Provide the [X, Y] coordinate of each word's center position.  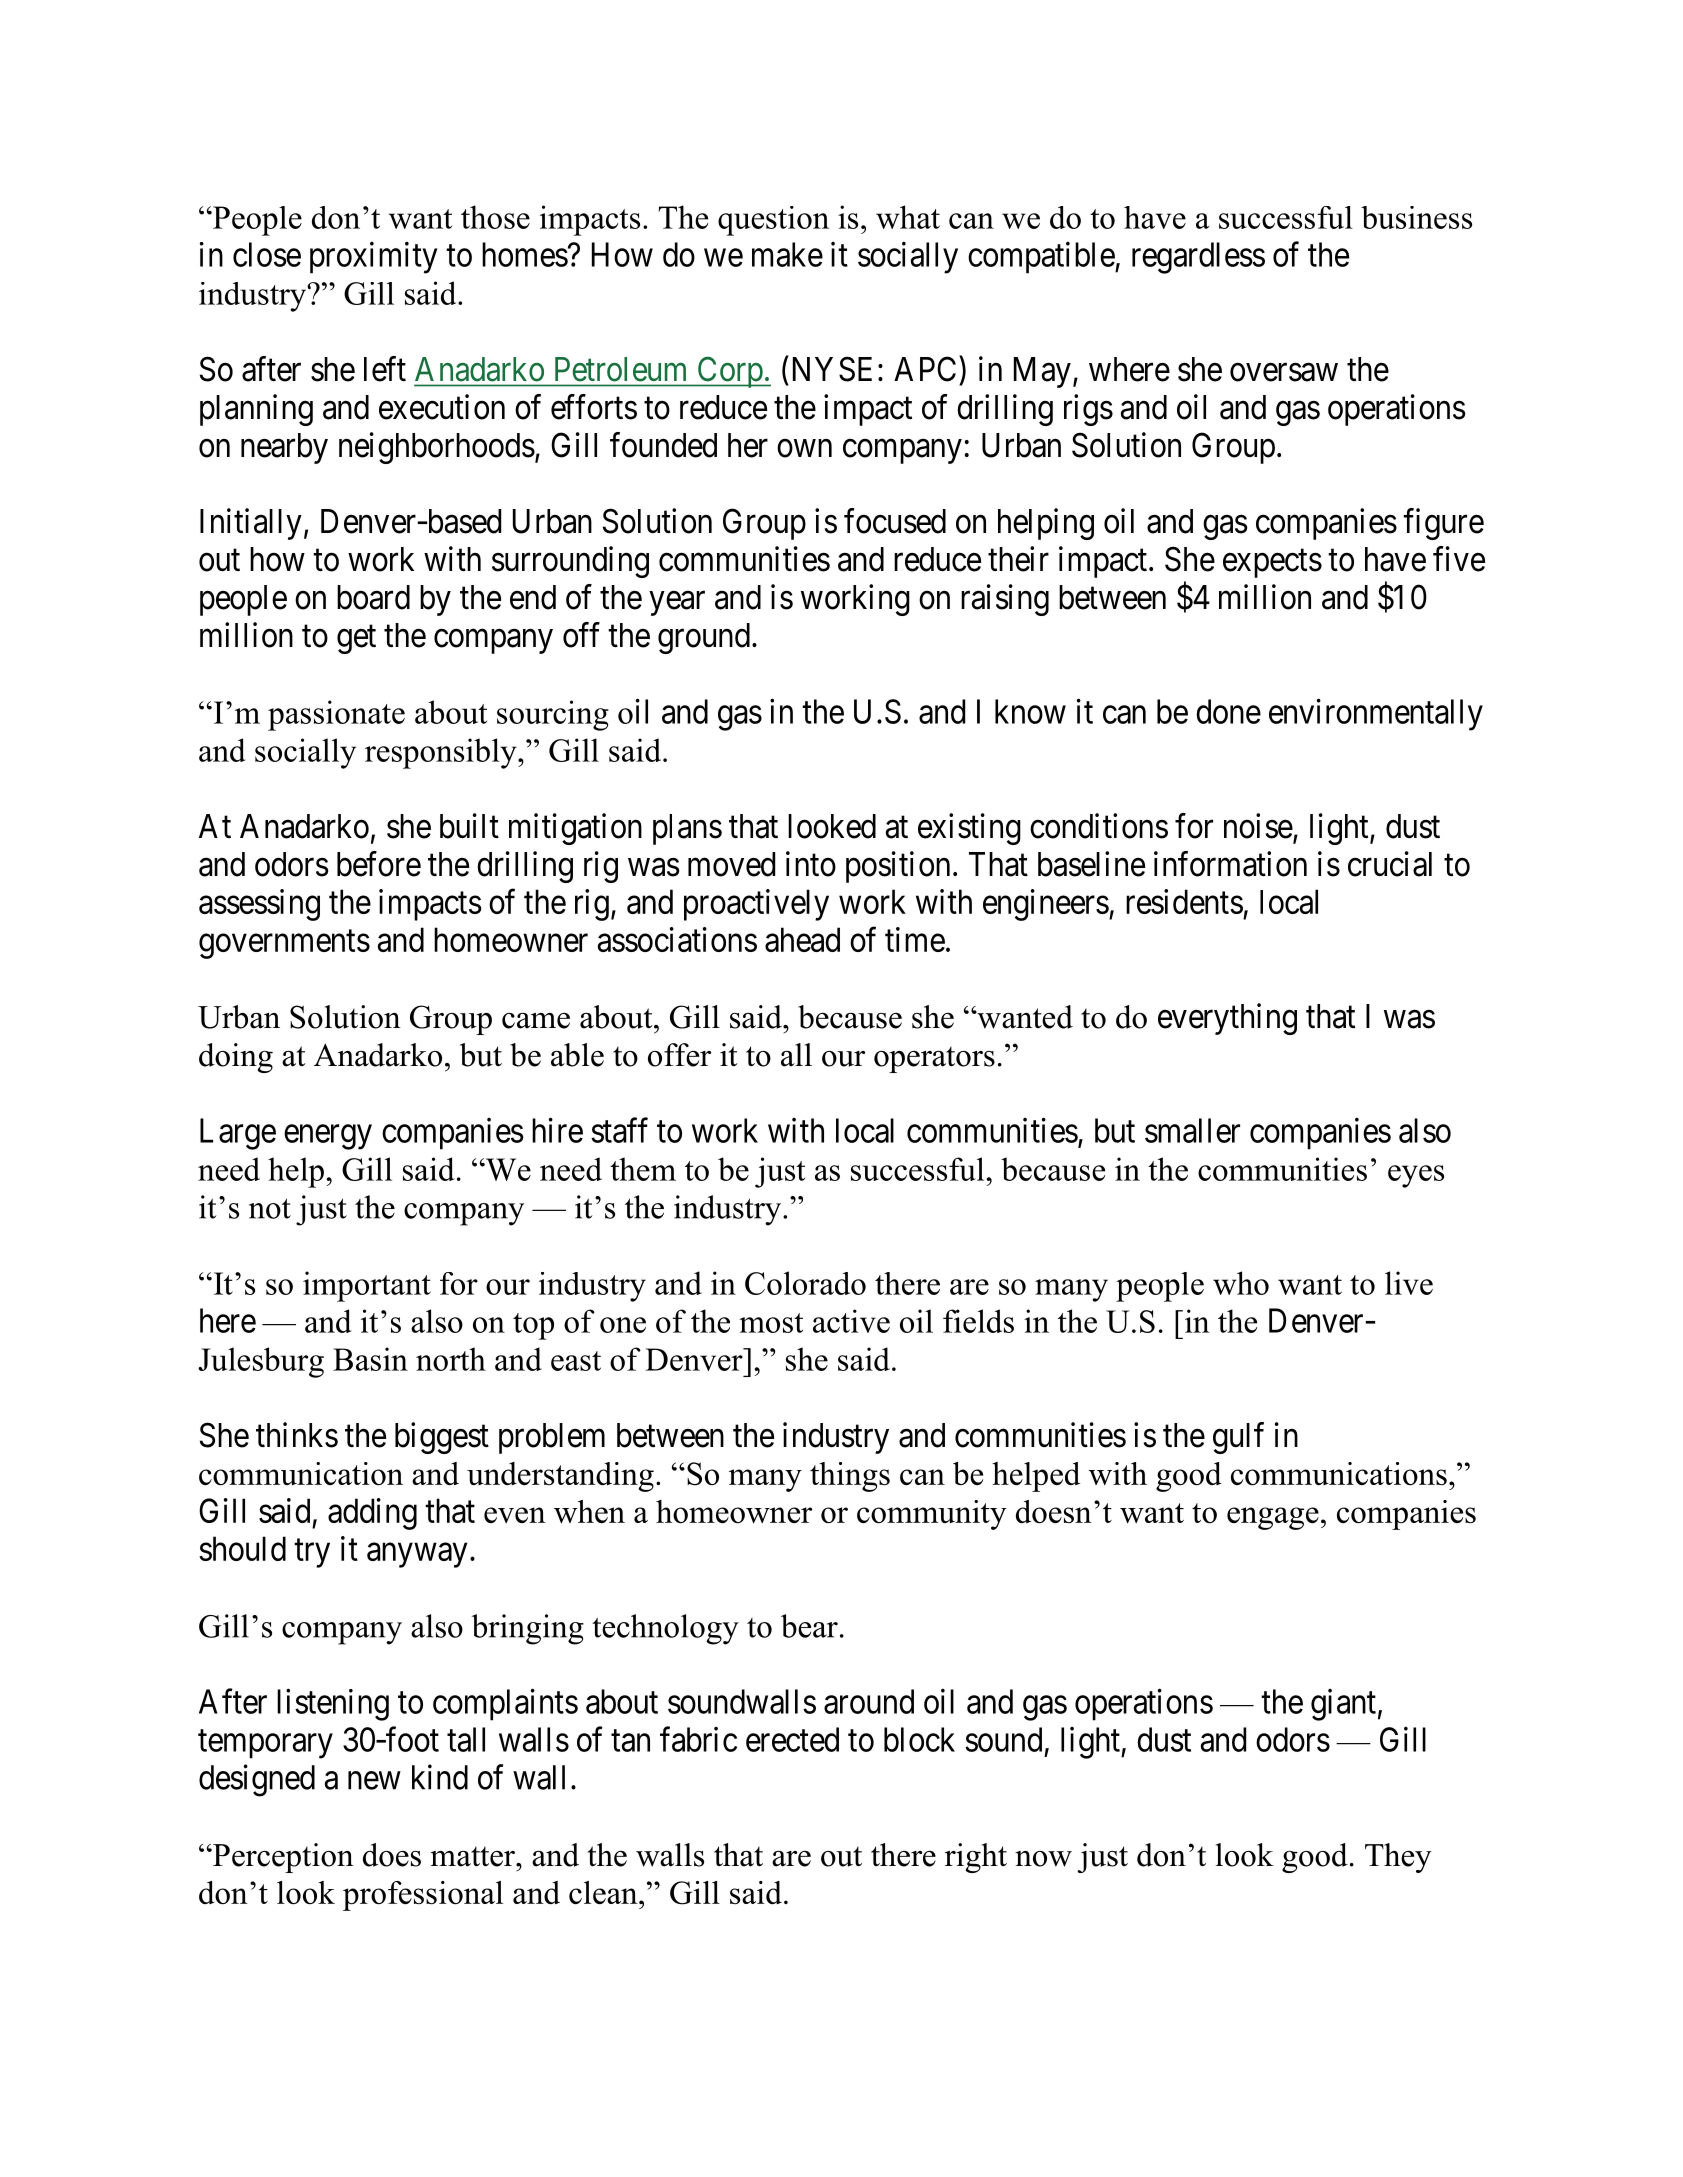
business [1416, 217]
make [787, 254]
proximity [373, 258]
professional [423, 1896]
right [976, 1858]
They [1398, 1858]
